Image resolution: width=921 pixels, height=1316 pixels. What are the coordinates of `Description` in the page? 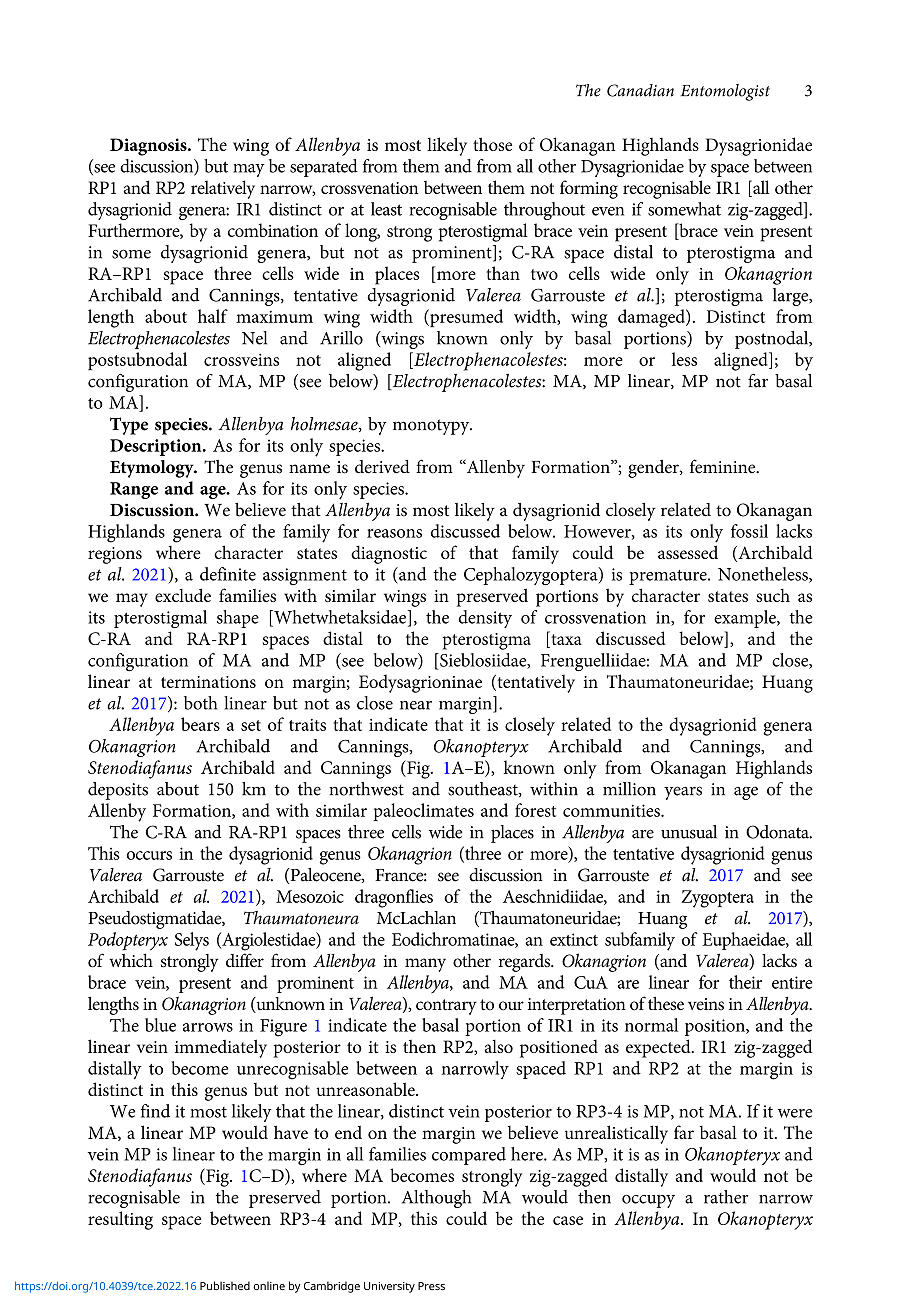 It's located at (157, 447).
